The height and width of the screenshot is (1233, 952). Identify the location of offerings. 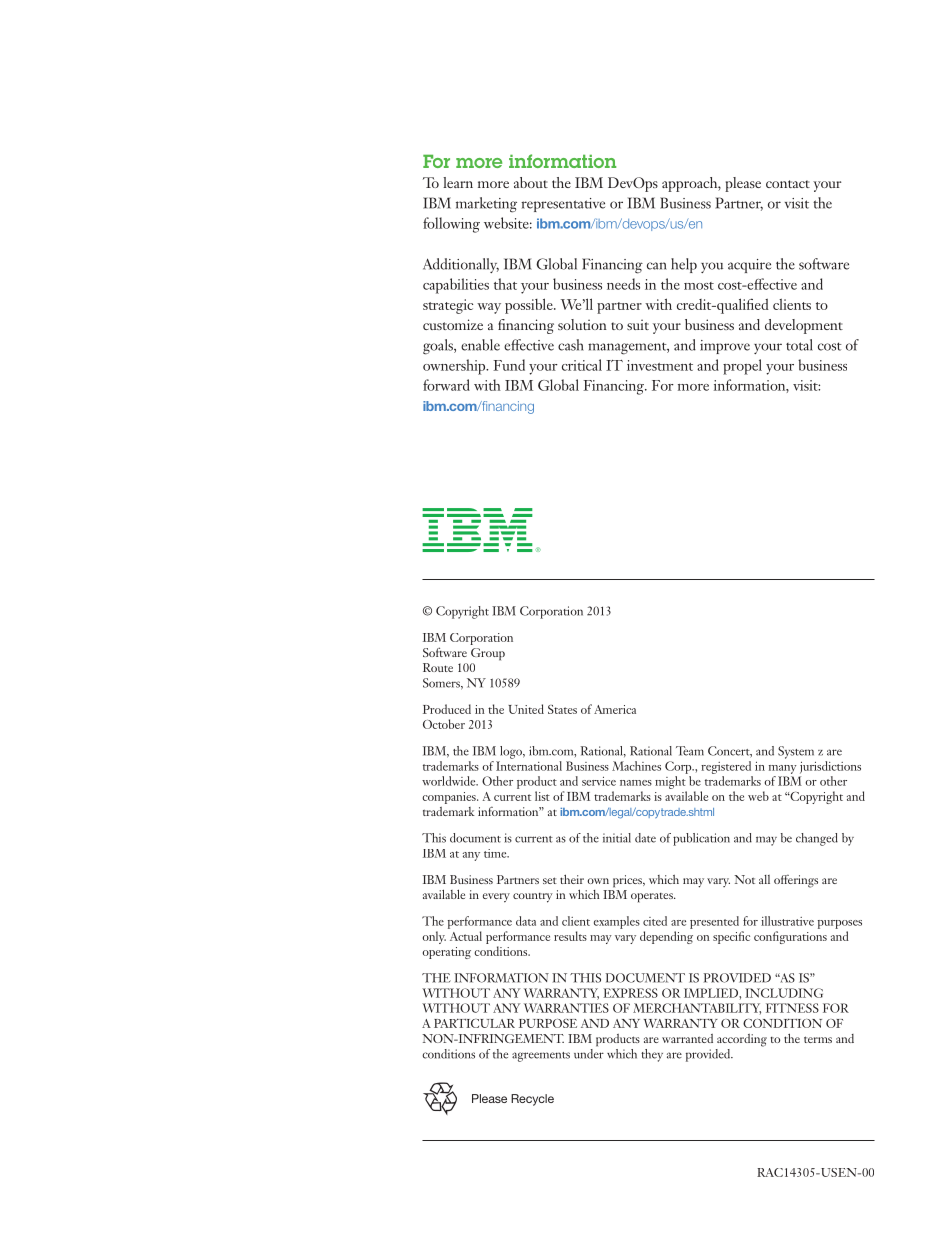
(796, 881).
